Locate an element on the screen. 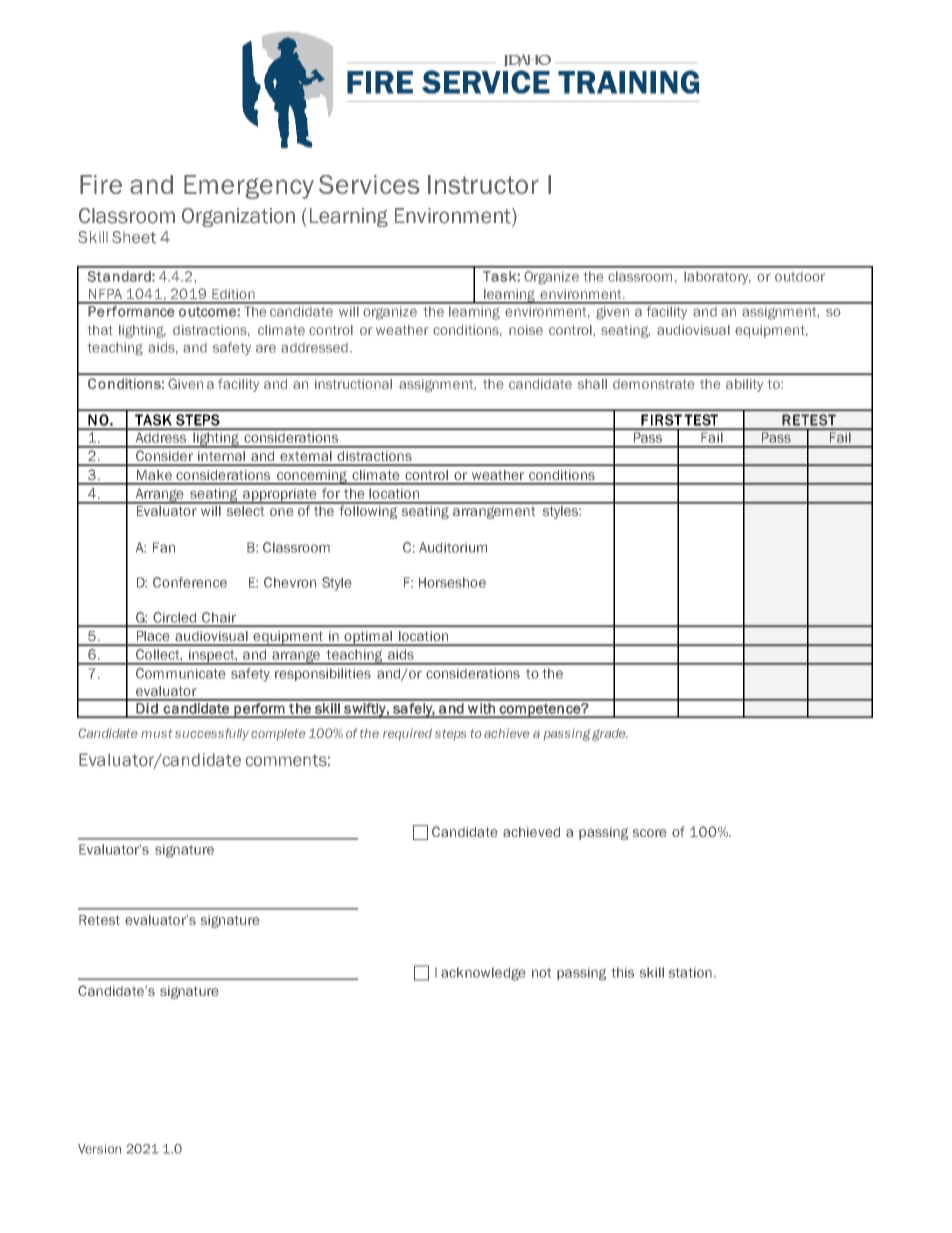  successfully is located at coordinates (212, 734).
